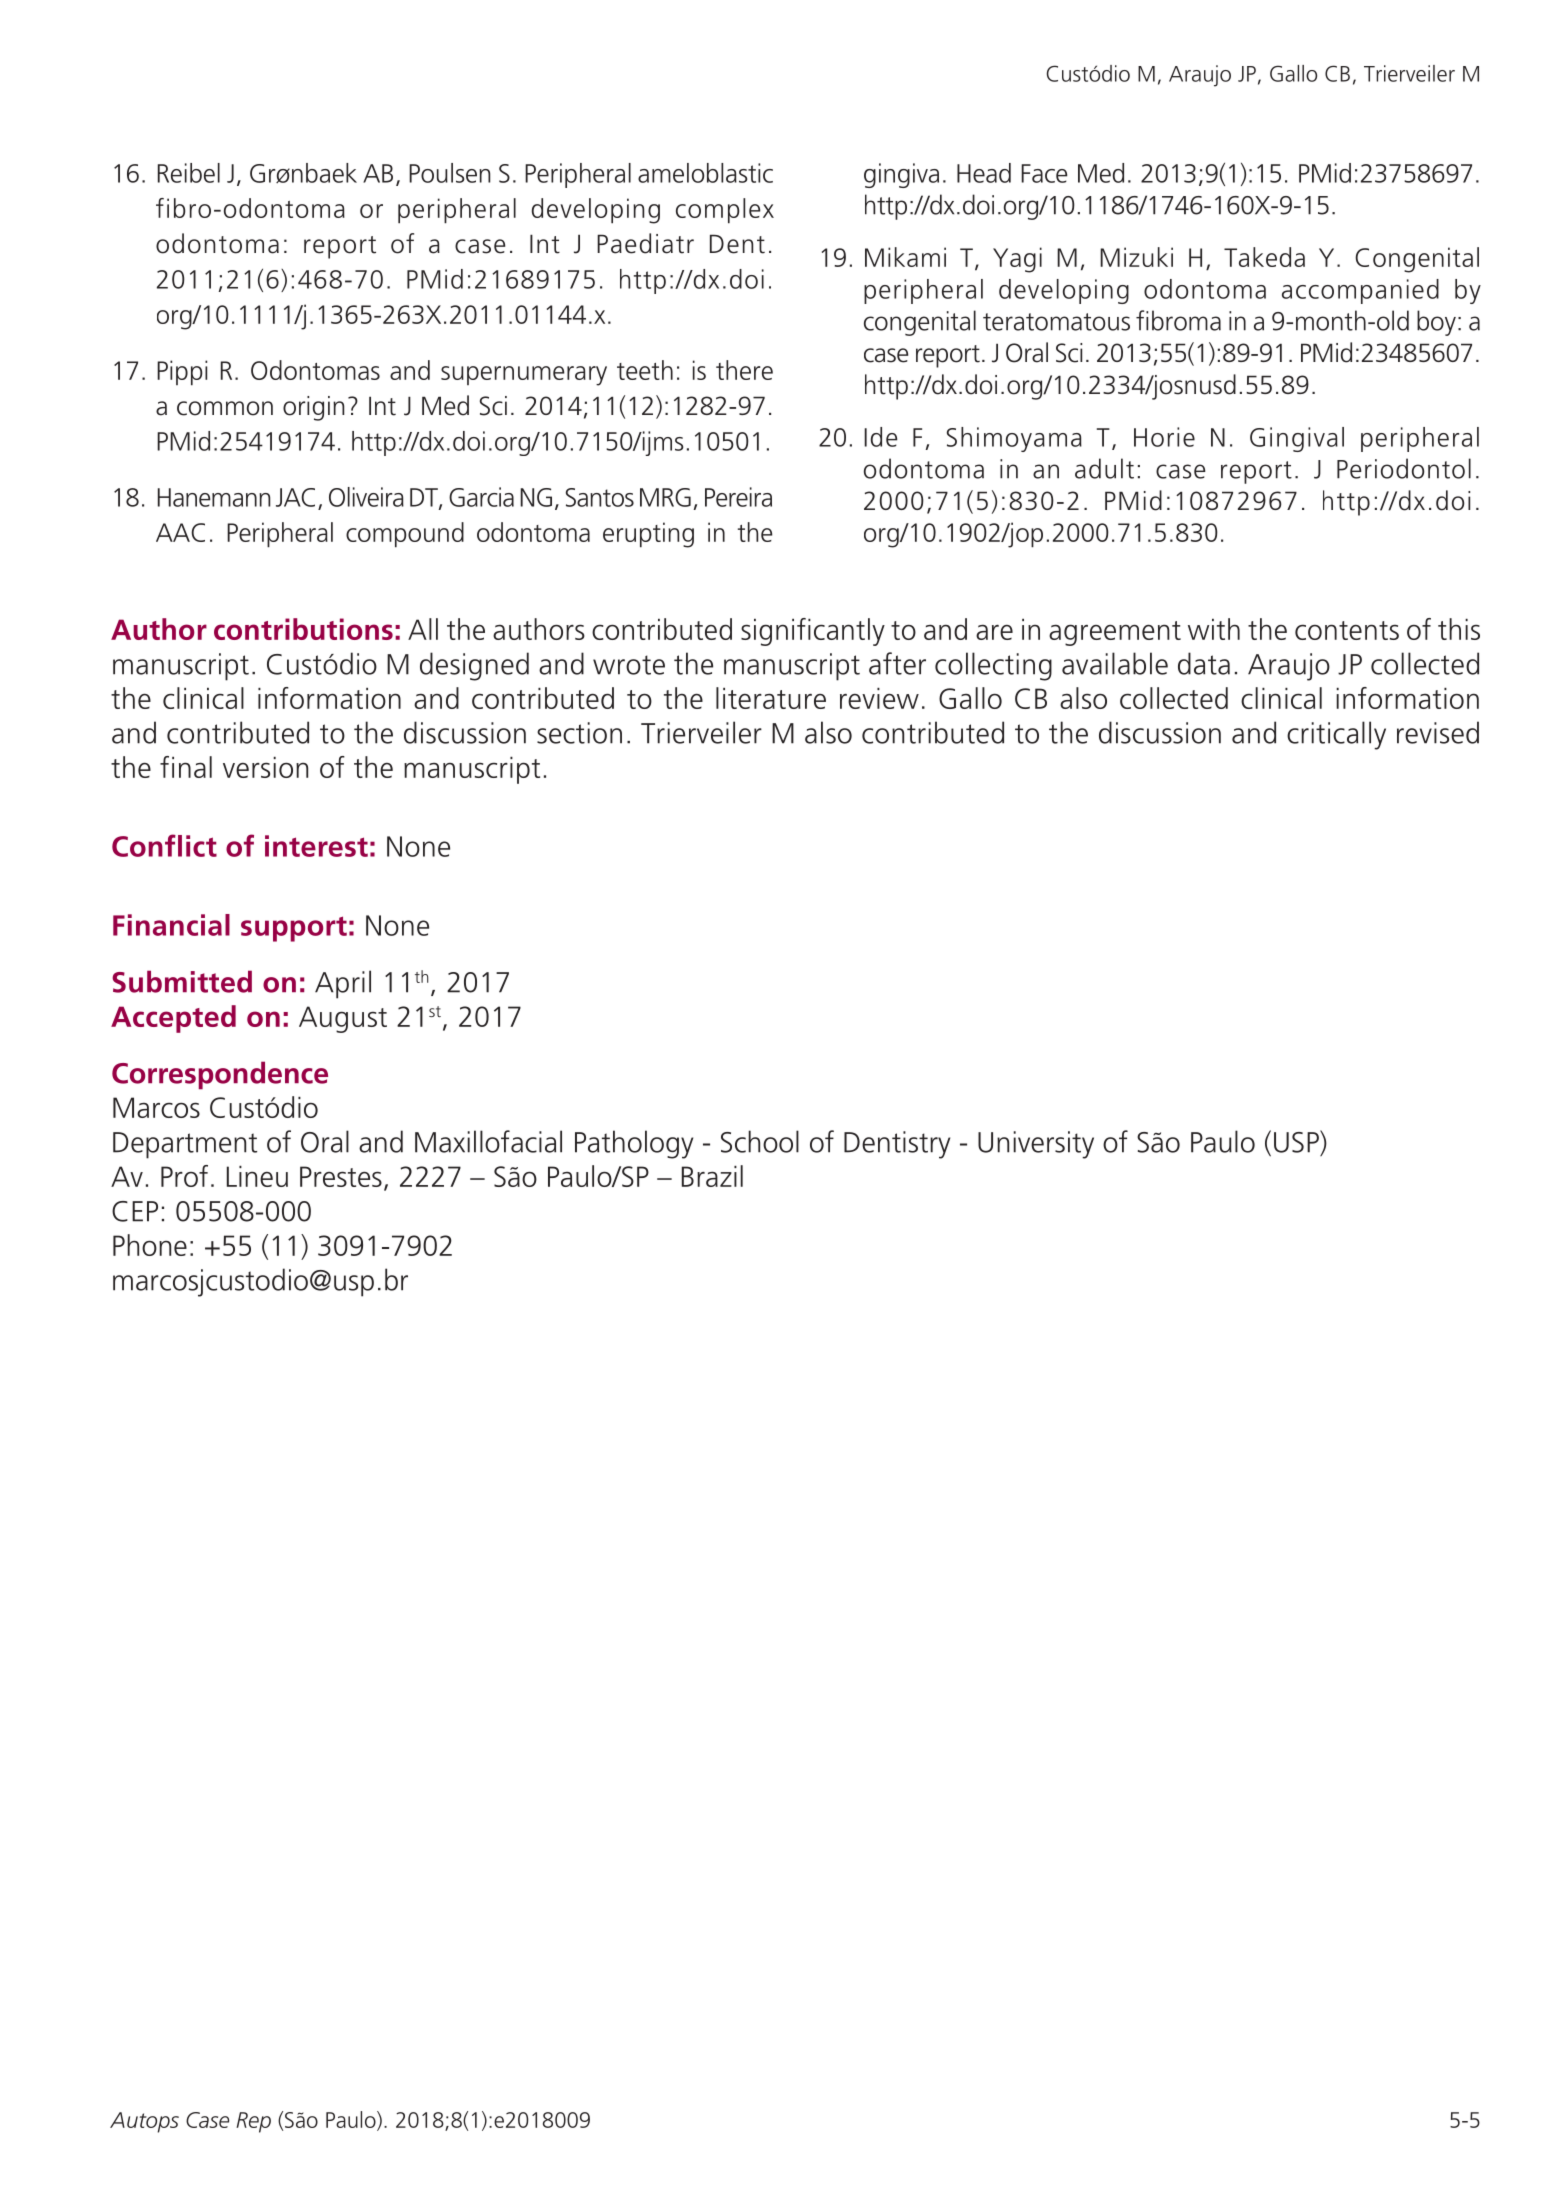  What do you see at coordinates (984, 173) in the document?
I see `Head` at bounding box center [984, 173].
